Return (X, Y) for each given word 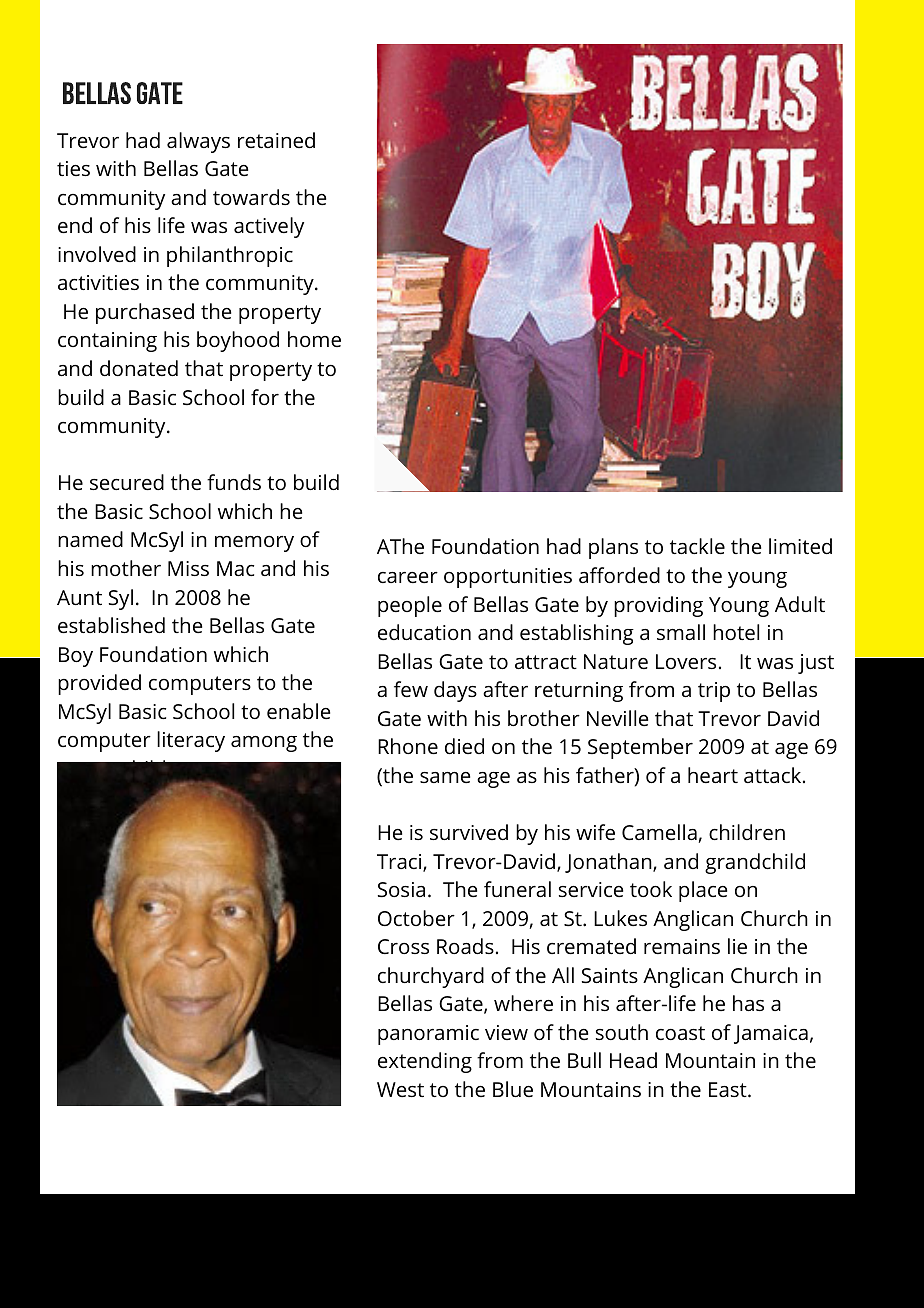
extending (425, 1062)
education (424, 632)
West (400, 1089)
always (198, 142)
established (111, 625)
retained (276, 140)
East (729, 1089)
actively (269, 227)
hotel (736, 632)
